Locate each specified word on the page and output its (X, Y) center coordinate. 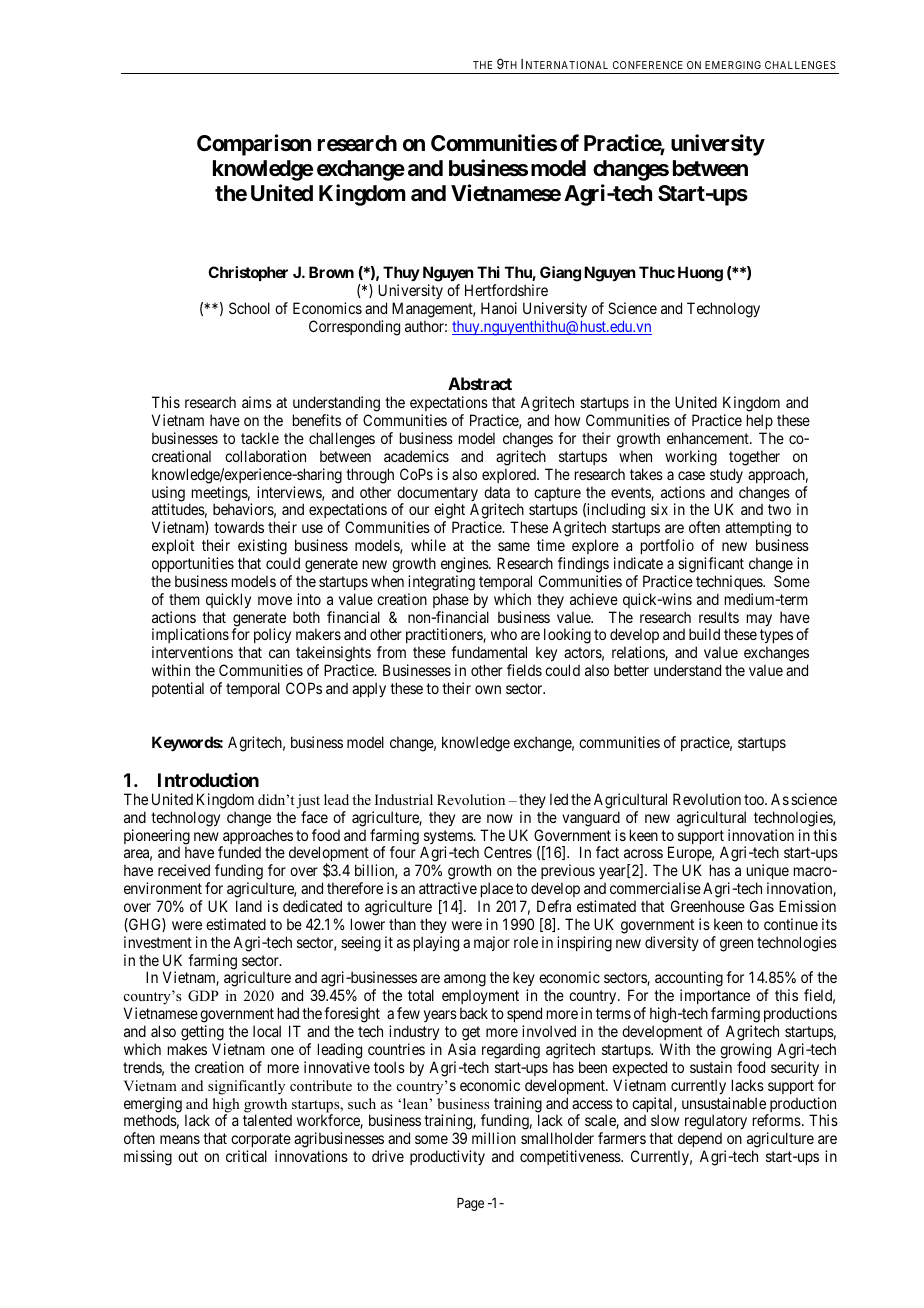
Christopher (248, 273)
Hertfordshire (506, 290)
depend (701, 1142)
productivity (447, 1157)
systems (449, 838)
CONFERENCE (648, 65)
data (497, 492)
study (726, 475)
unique (768, 873)
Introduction (208, 780)
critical (246, 1156)
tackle (260, 438)
